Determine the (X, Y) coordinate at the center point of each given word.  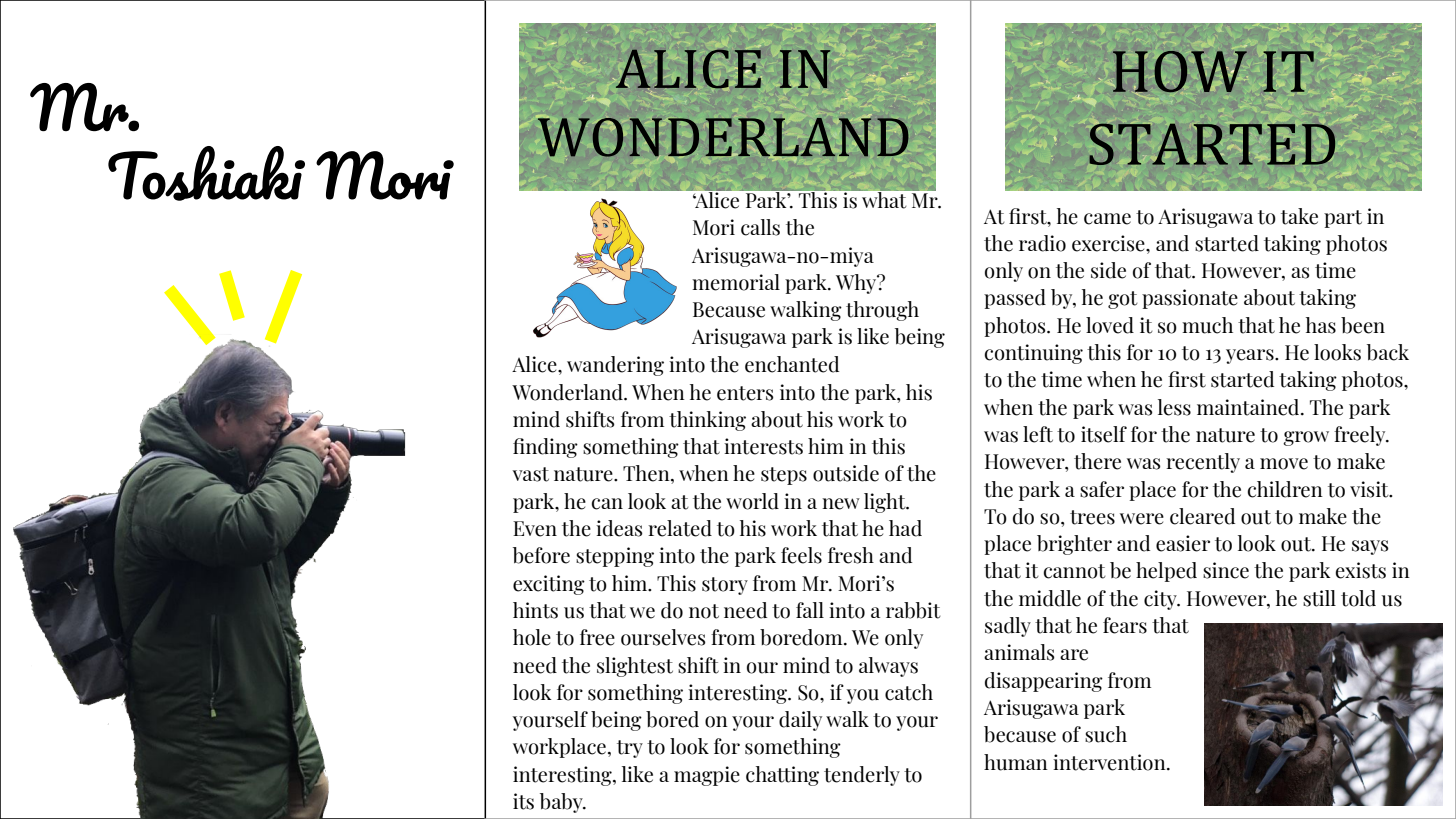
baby (562, 803)
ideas (619, 528)
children (1285, 489)
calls (760, 227)
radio (1042, 243)
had (905, 528)
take (1299, 216)
